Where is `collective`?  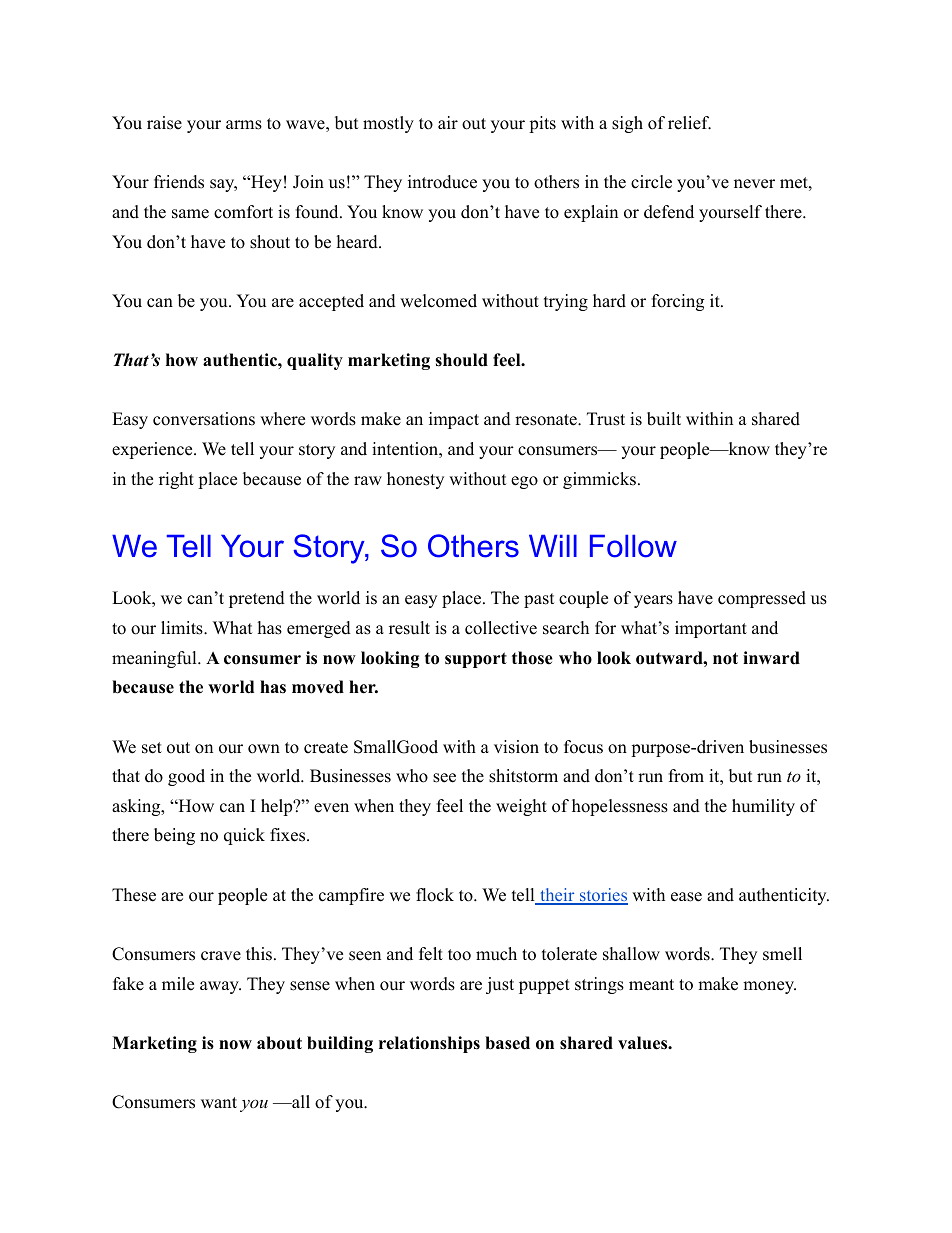
collective is located at coordinates (501, 628).
